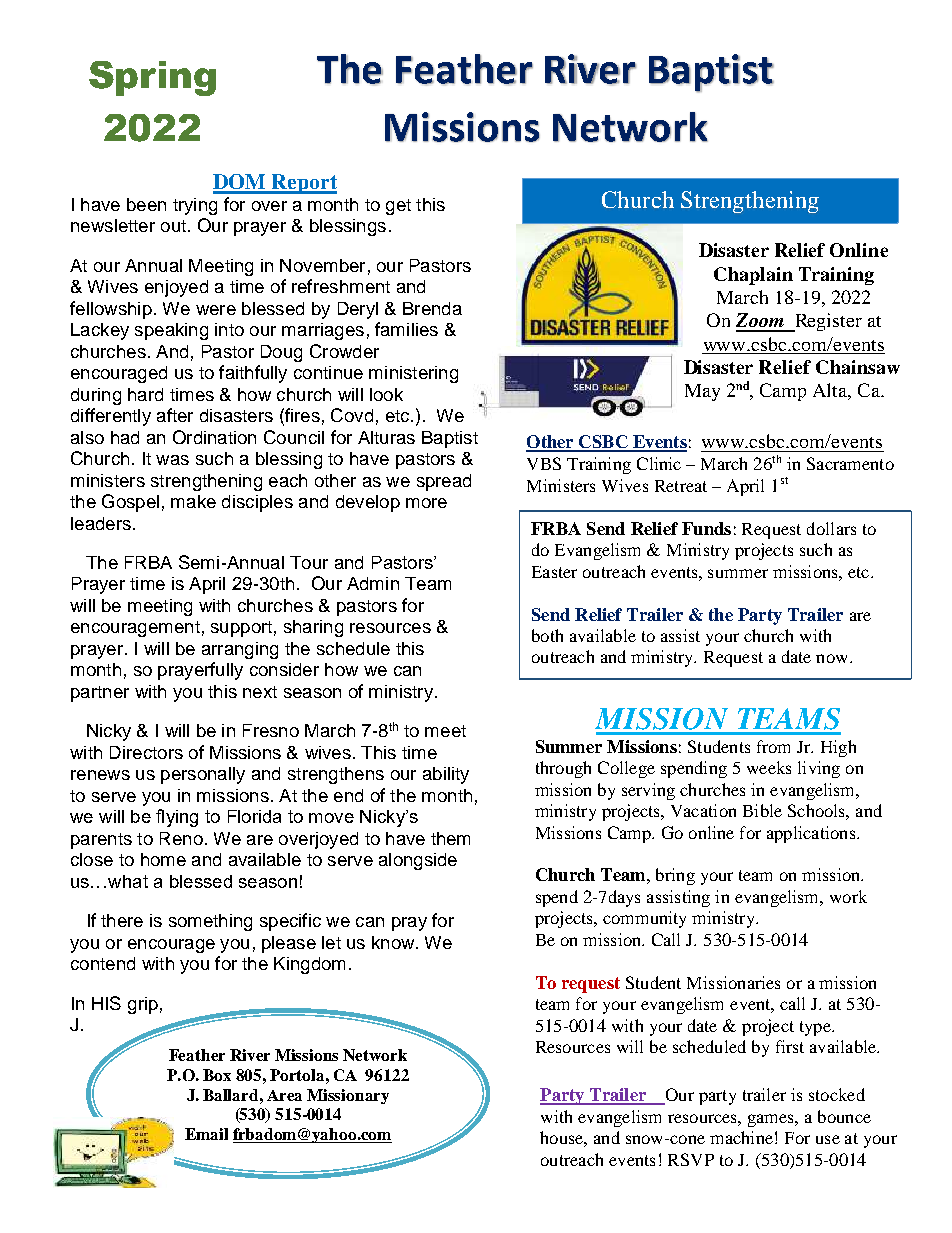 The height and width of the document is (1233, 952). I want to click on Spring, so click(152, 78).
